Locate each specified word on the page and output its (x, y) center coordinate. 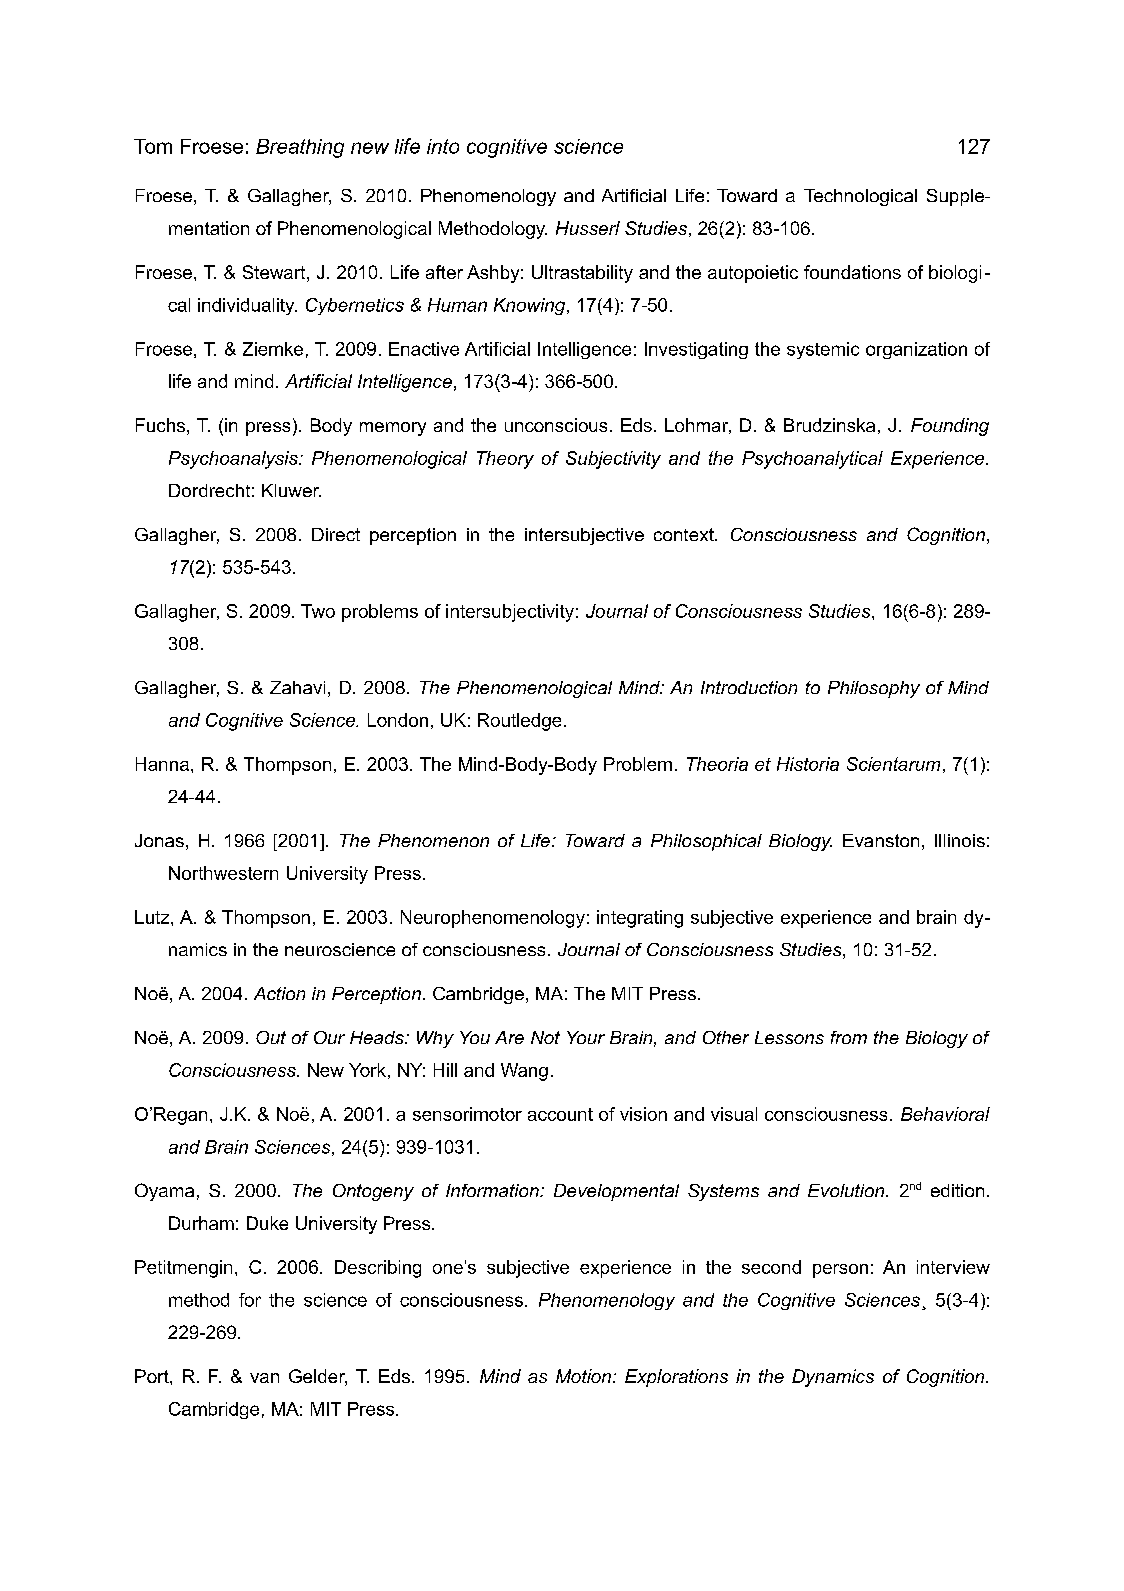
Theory (505, 460)
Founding (950, 427)
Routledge (519, 722)
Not (545, 1037)
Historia (808, 764)
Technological (860, 197)
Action (279, 993)
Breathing (300, 148)
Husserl (588, 228)
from (849, 1037)
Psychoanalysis (234, 460)
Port (153, 1376)
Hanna (162, 764)
